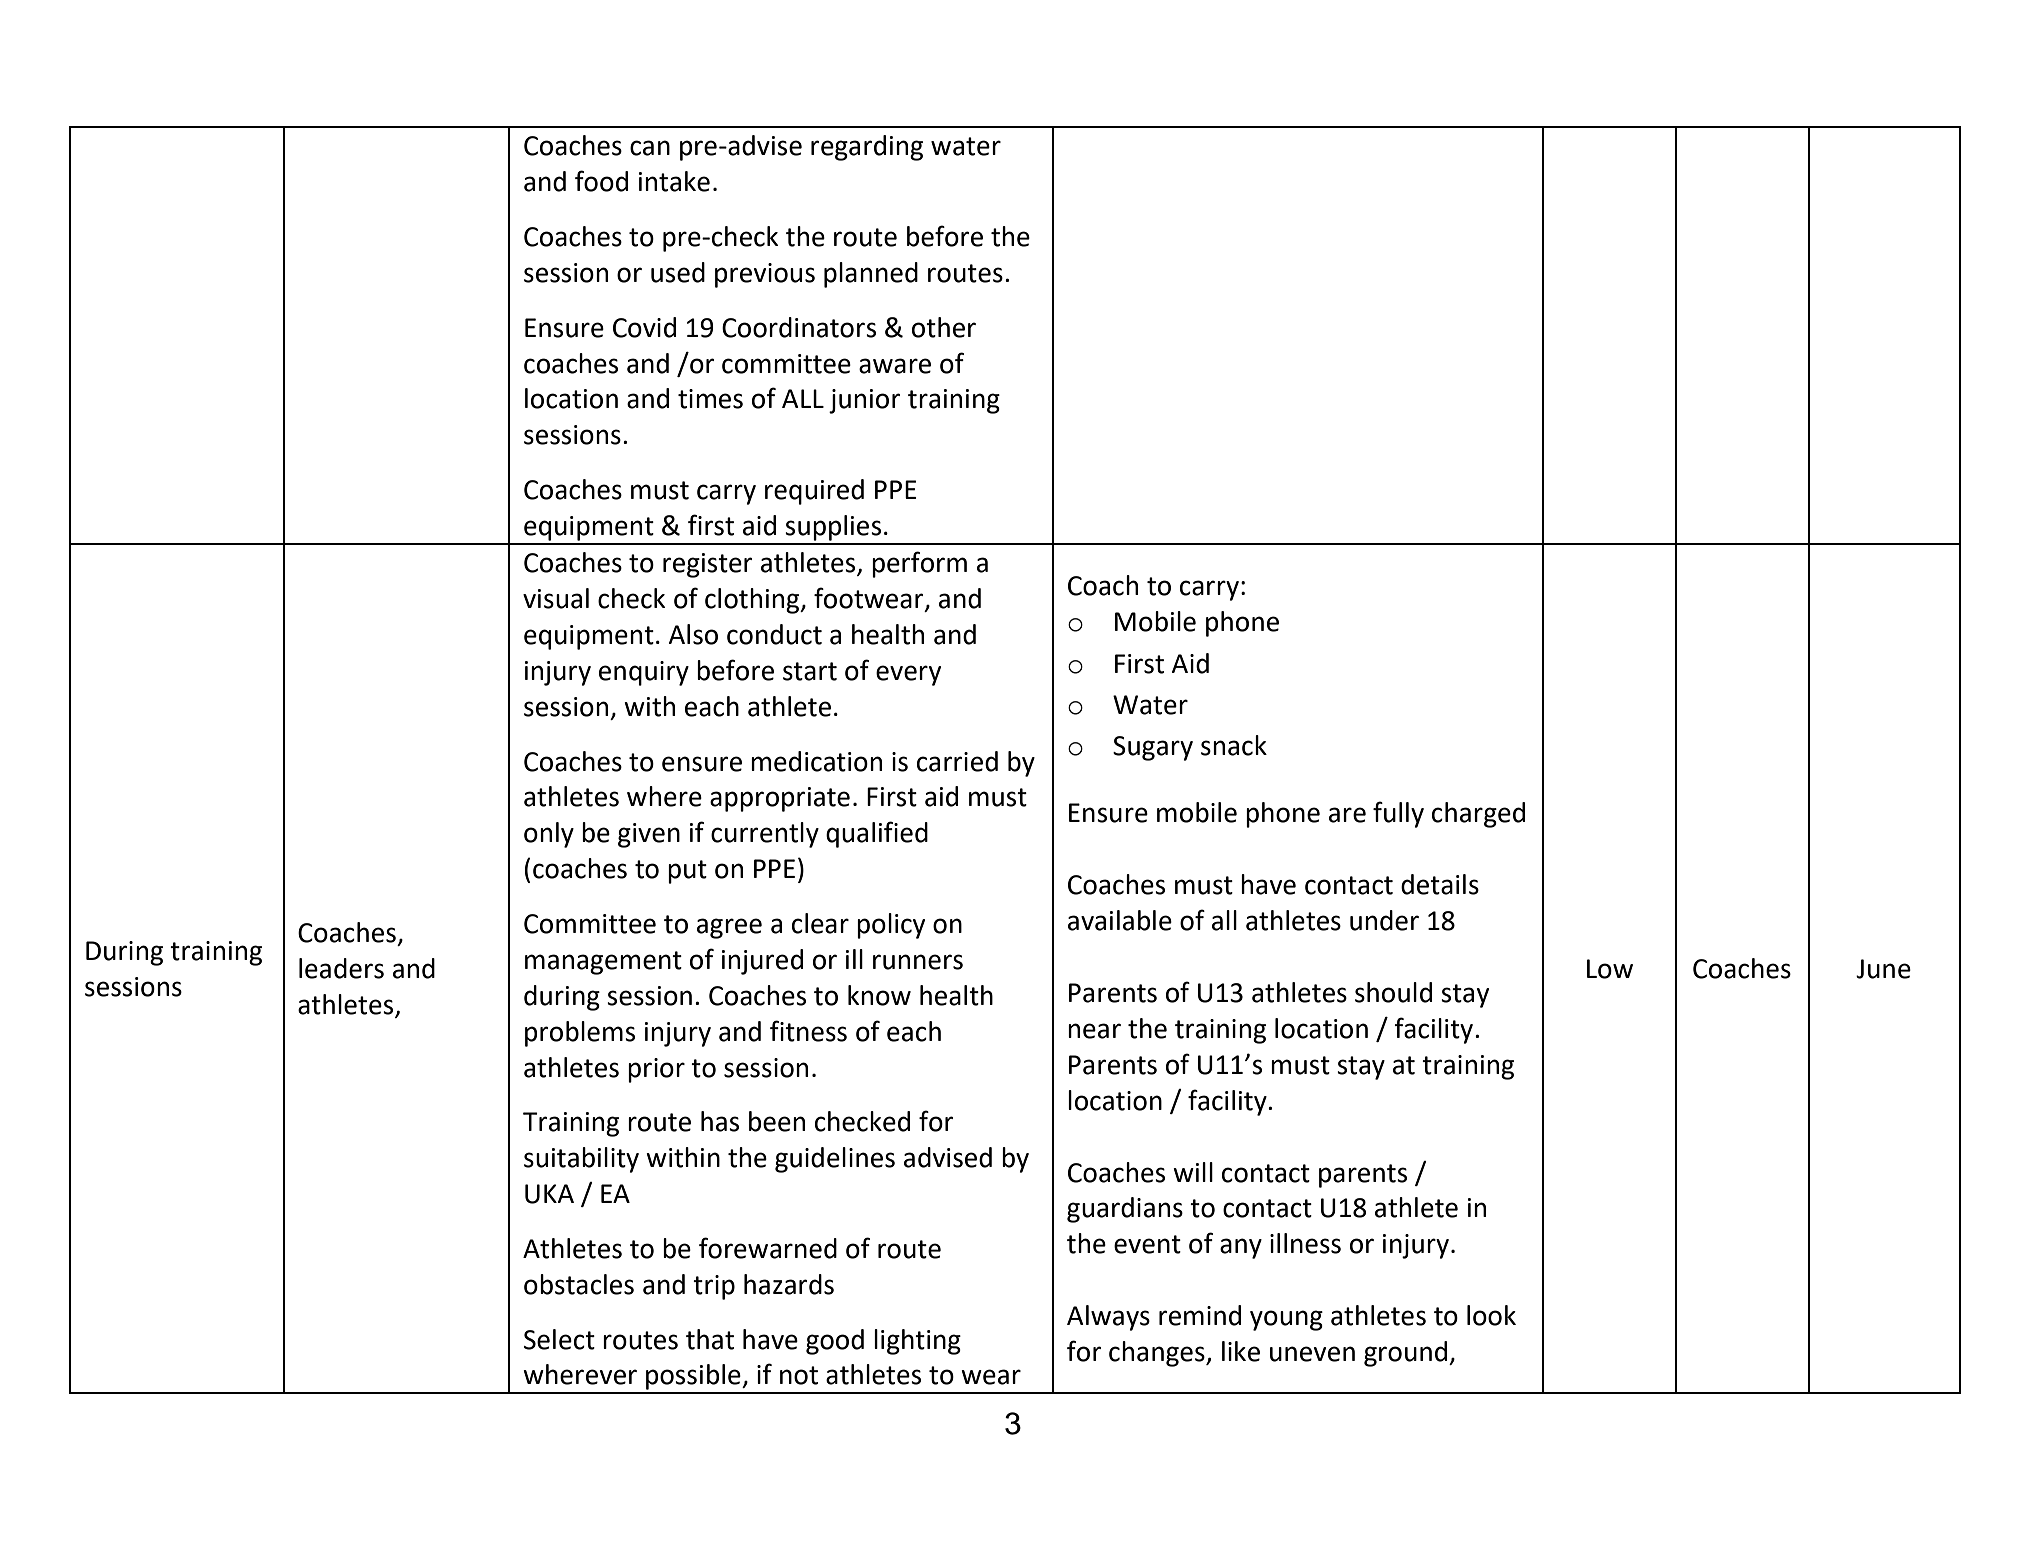 The width and height of the screenshot is (2026, 1566). Describe the element at coordinates (944, 327) in the screenshot. I see `other` at that location.
